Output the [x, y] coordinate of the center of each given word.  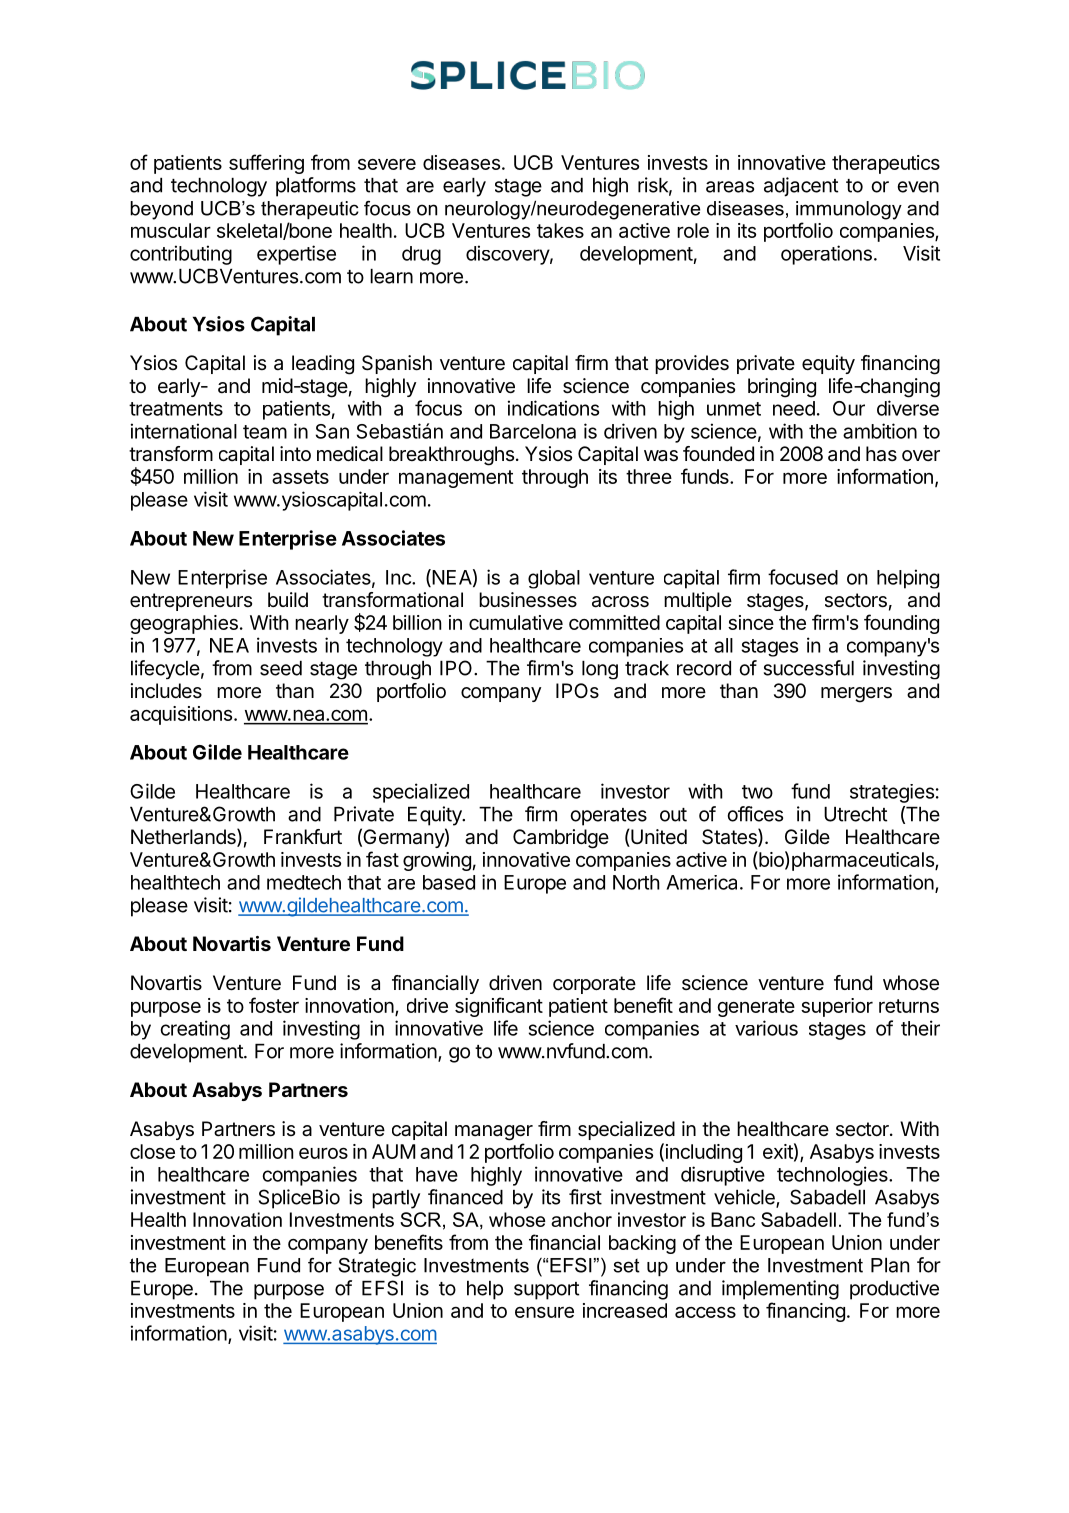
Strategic [377, 1267]
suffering [266, 164]
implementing [780, 1290]
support [546, 1291]
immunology [849, 210]
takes [560, 230]
